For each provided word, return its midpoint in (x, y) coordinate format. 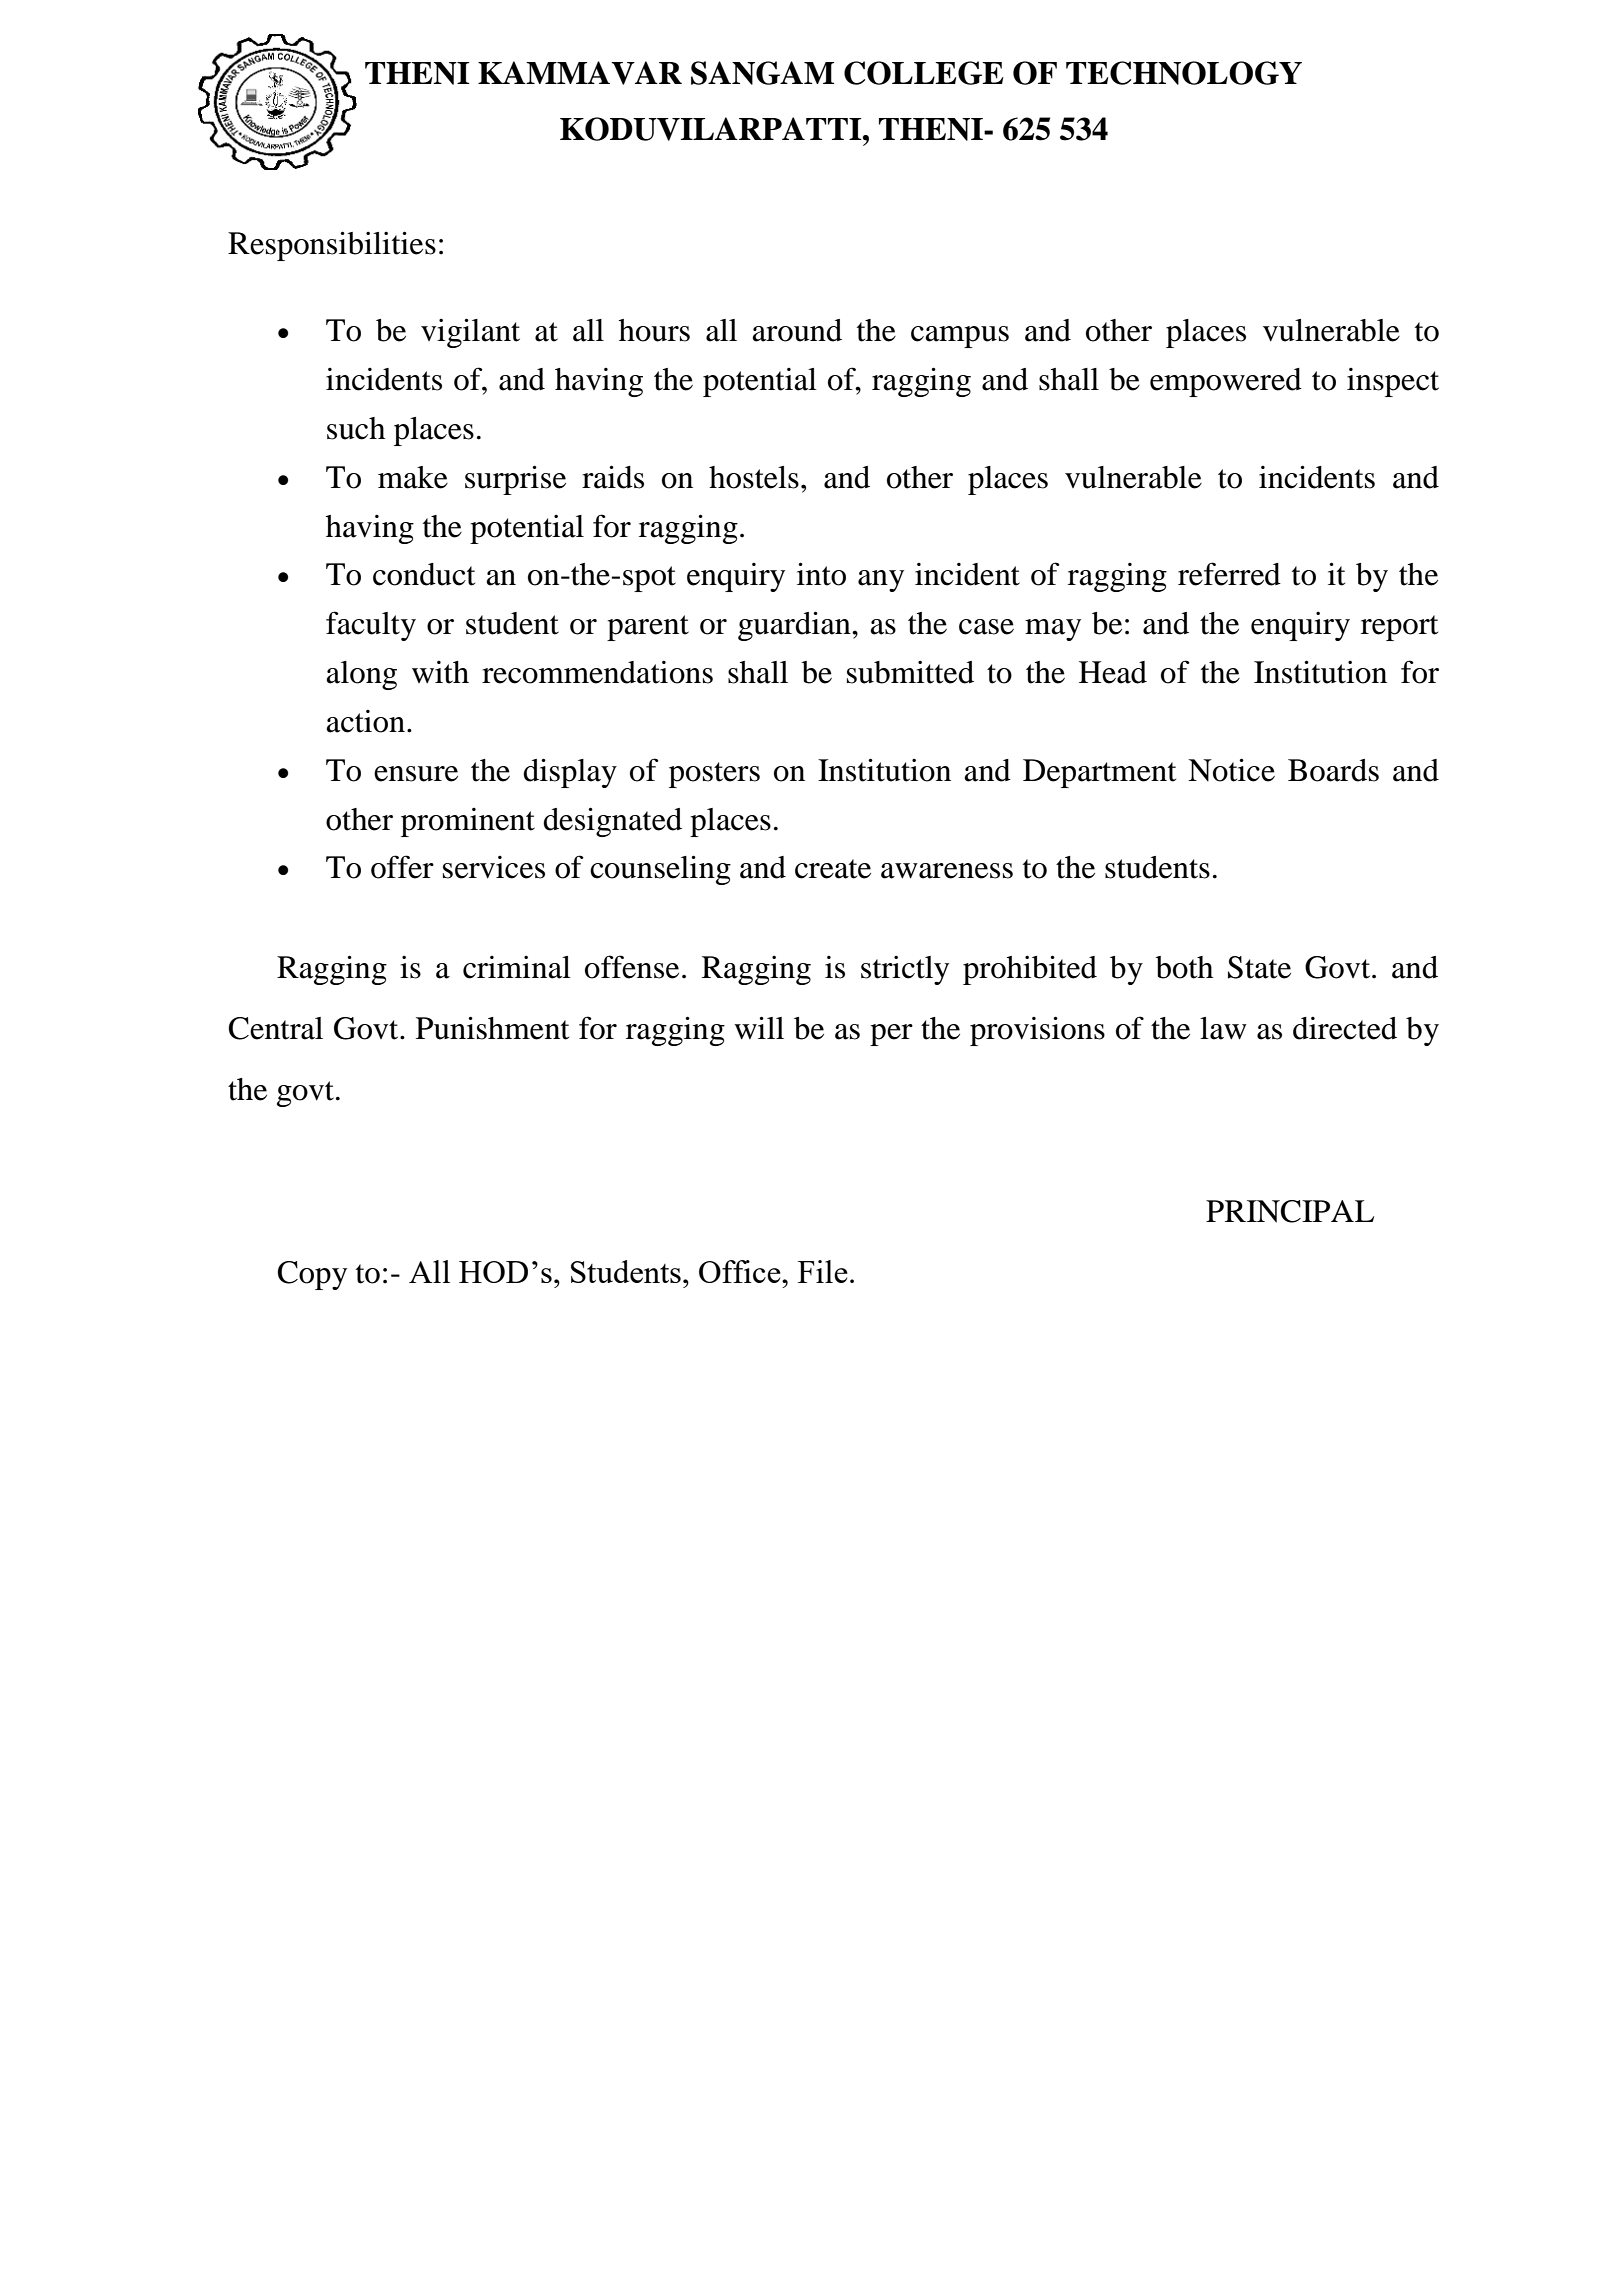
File (823, 1271)
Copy (312, 1275)
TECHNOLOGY (1184, 73)
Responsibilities (332, 246)
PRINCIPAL (1290, 1211)
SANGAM (762, 73)
